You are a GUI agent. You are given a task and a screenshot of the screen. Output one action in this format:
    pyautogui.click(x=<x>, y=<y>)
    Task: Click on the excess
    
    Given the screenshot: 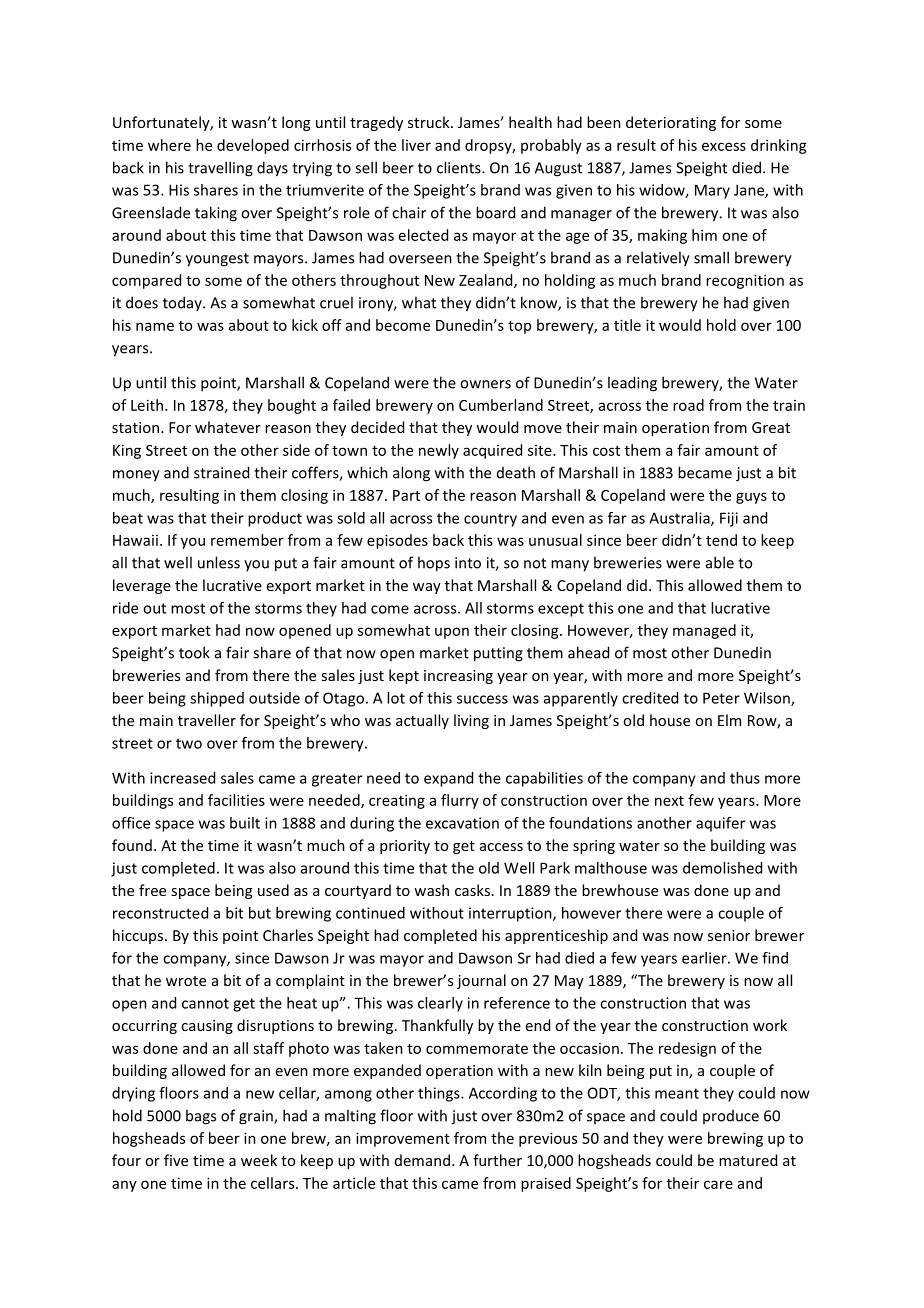 What is the action you would take?
    pyautogui.click(x=724, y=146)
